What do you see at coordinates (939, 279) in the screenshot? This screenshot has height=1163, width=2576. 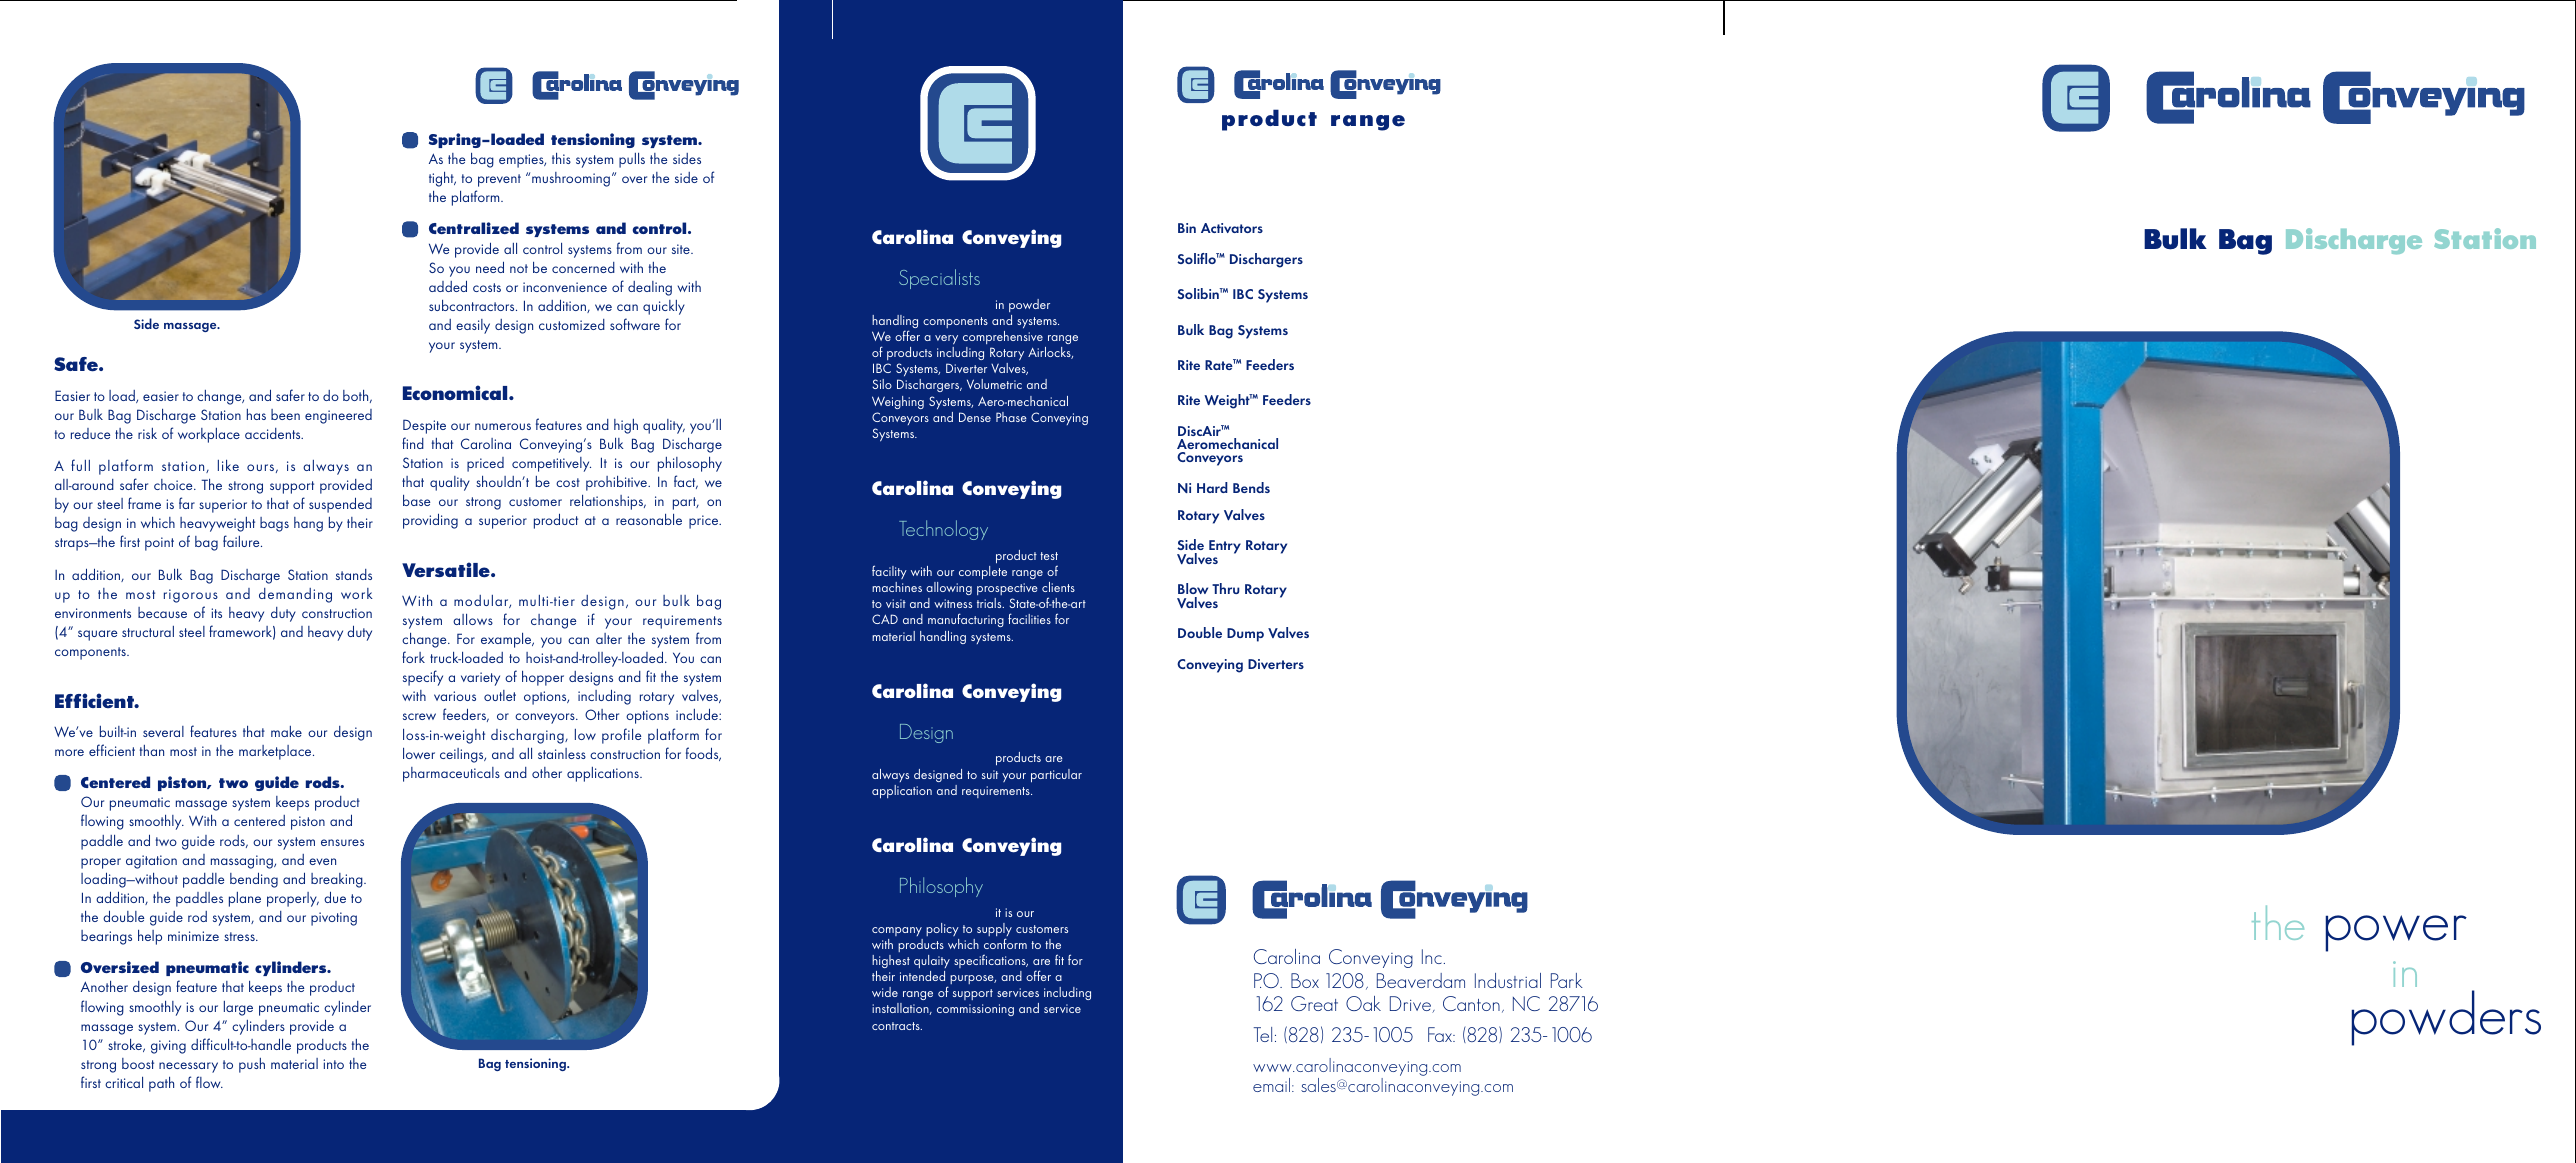 I see `Specialists` at bounding box center [939, 279].
